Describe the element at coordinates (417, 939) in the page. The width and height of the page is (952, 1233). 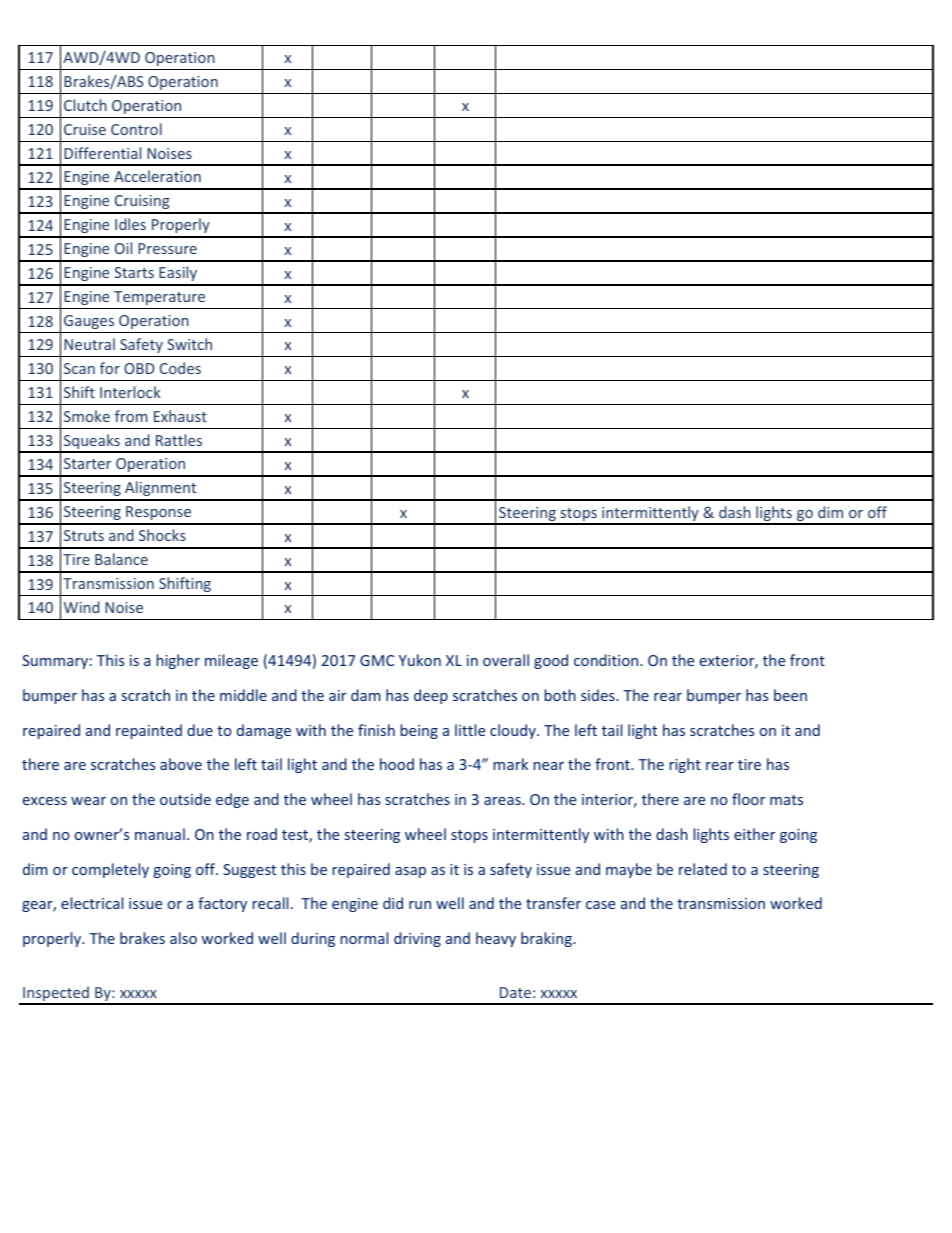
I see `driving` at that location.
